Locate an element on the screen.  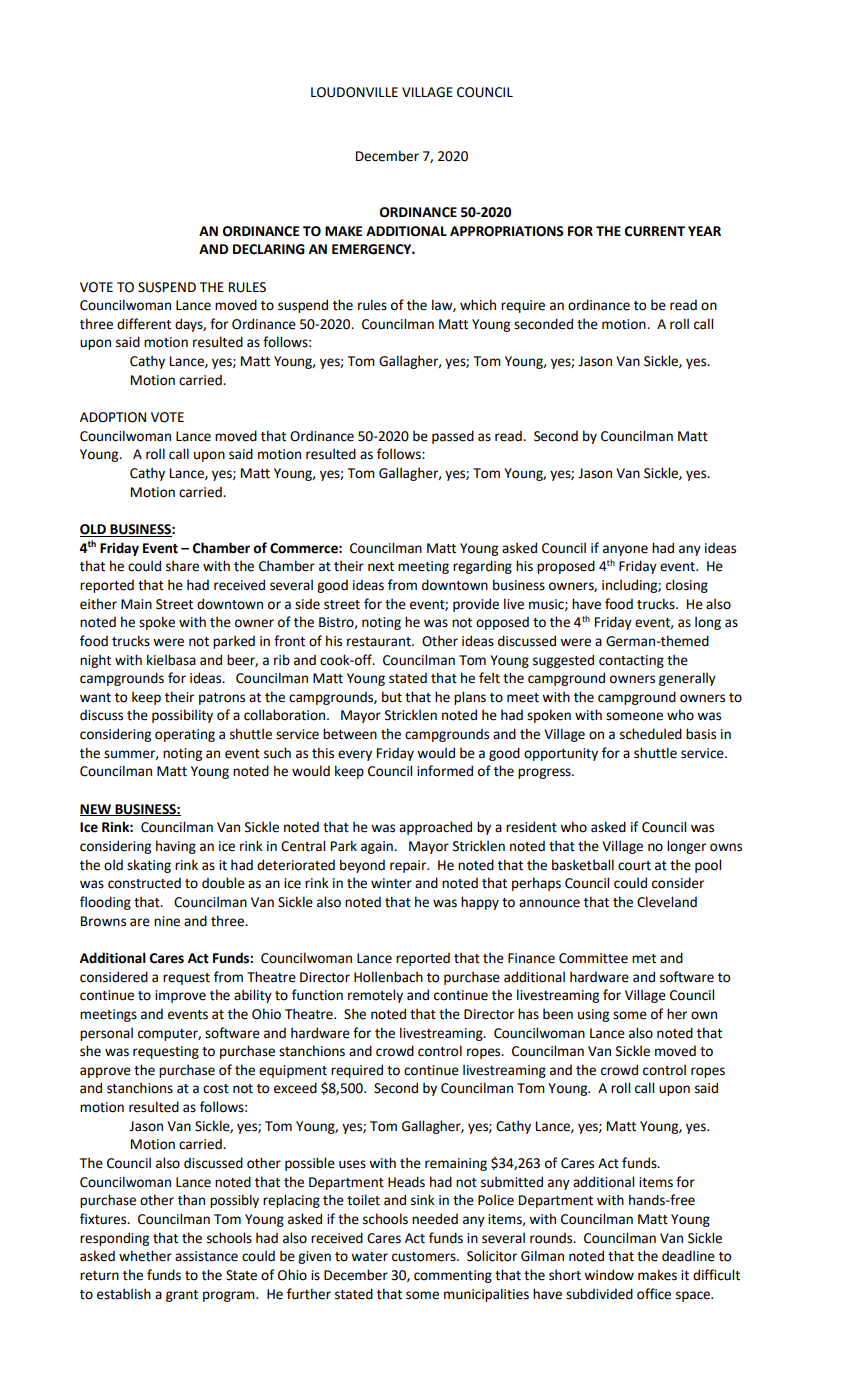
closing is located at coordinates (687, 586).
